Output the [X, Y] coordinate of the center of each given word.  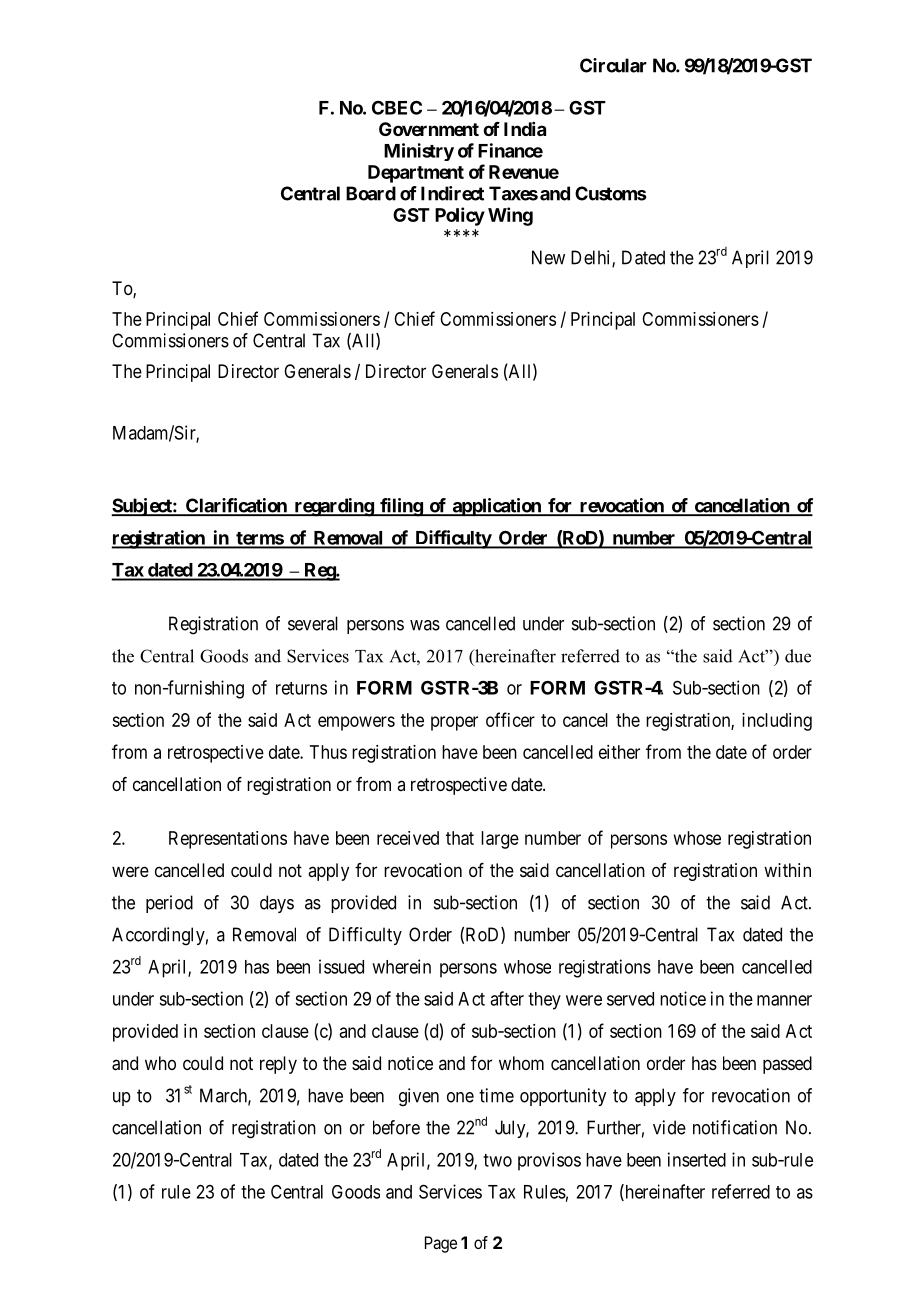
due [798, 656]
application [496, 507]
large [500, 840]
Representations [228, 840]
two [497, 1160]
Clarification [236, 506]
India [525, 129]
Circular [613, 65]
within [787, 870]
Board [371, 193]
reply [278, 1065]
